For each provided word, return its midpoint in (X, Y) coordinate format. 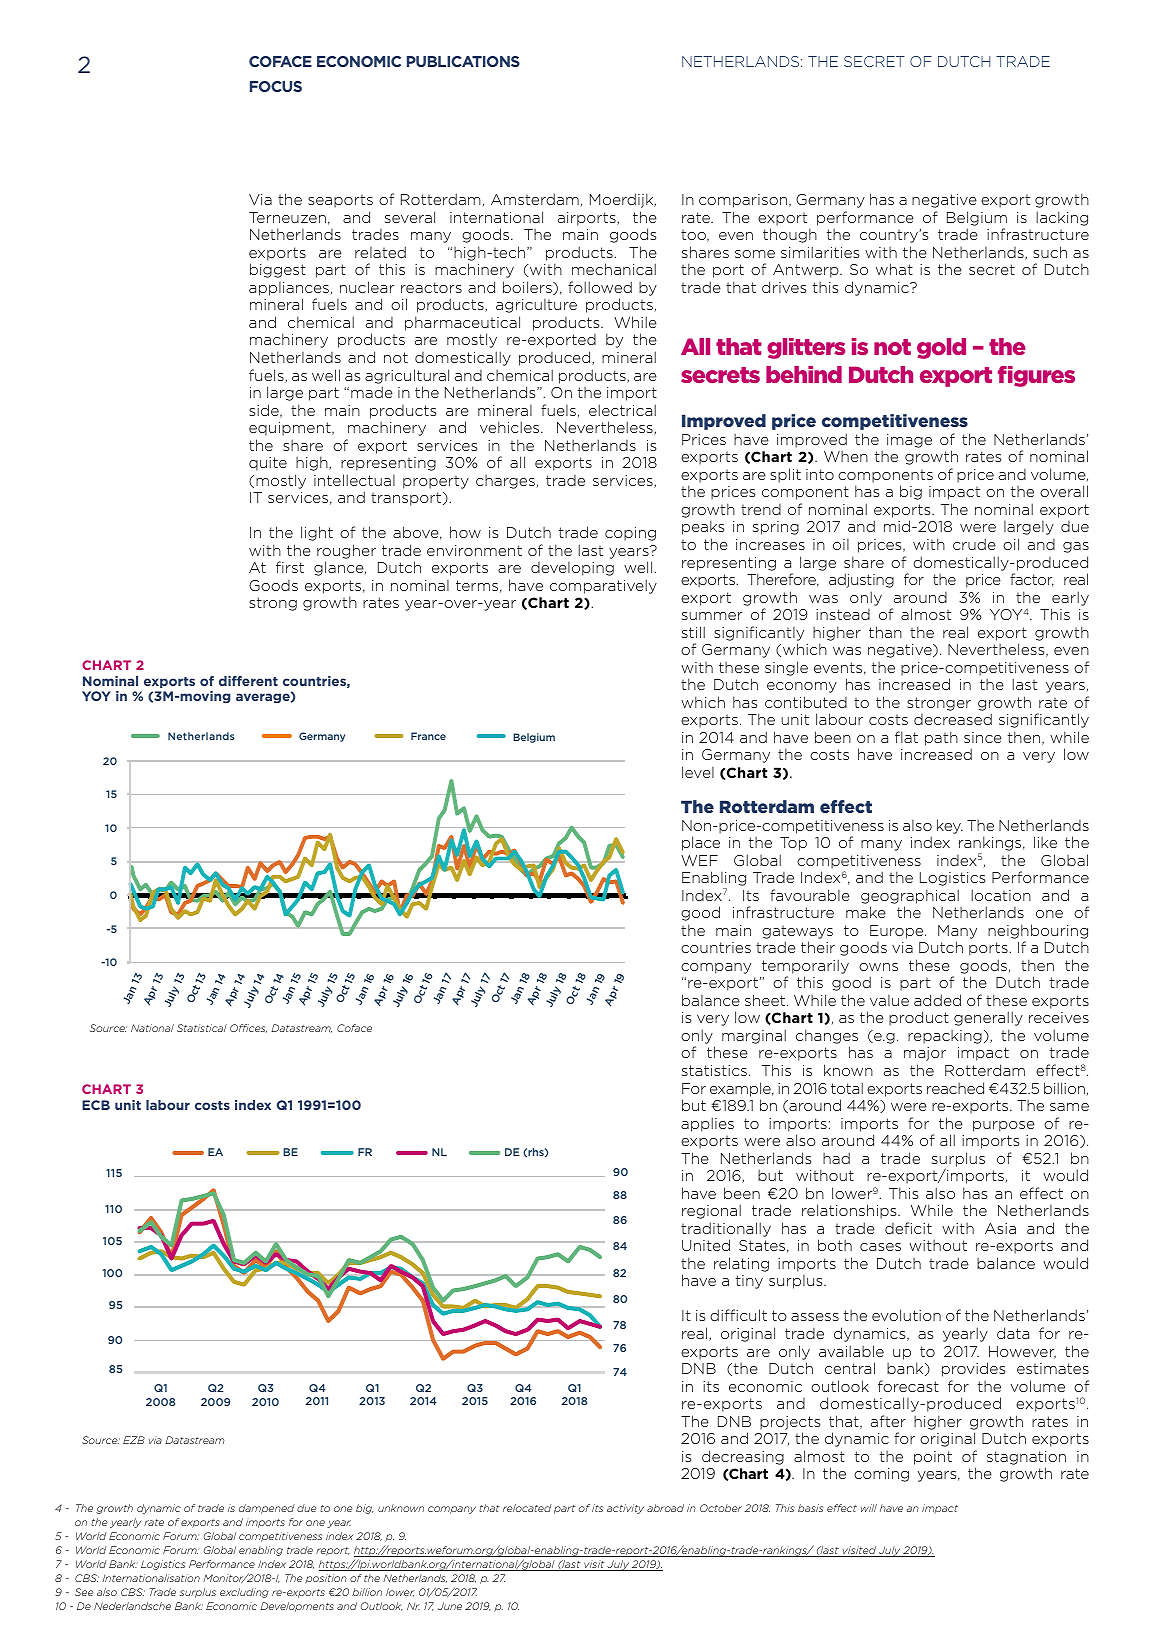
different (248, 681)
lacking (1062, 218)
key (950, 826)
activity (625, 1509)
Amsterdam (535, 199)
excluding (244, 1593)
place (701, 843)
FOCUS (276, 86)
